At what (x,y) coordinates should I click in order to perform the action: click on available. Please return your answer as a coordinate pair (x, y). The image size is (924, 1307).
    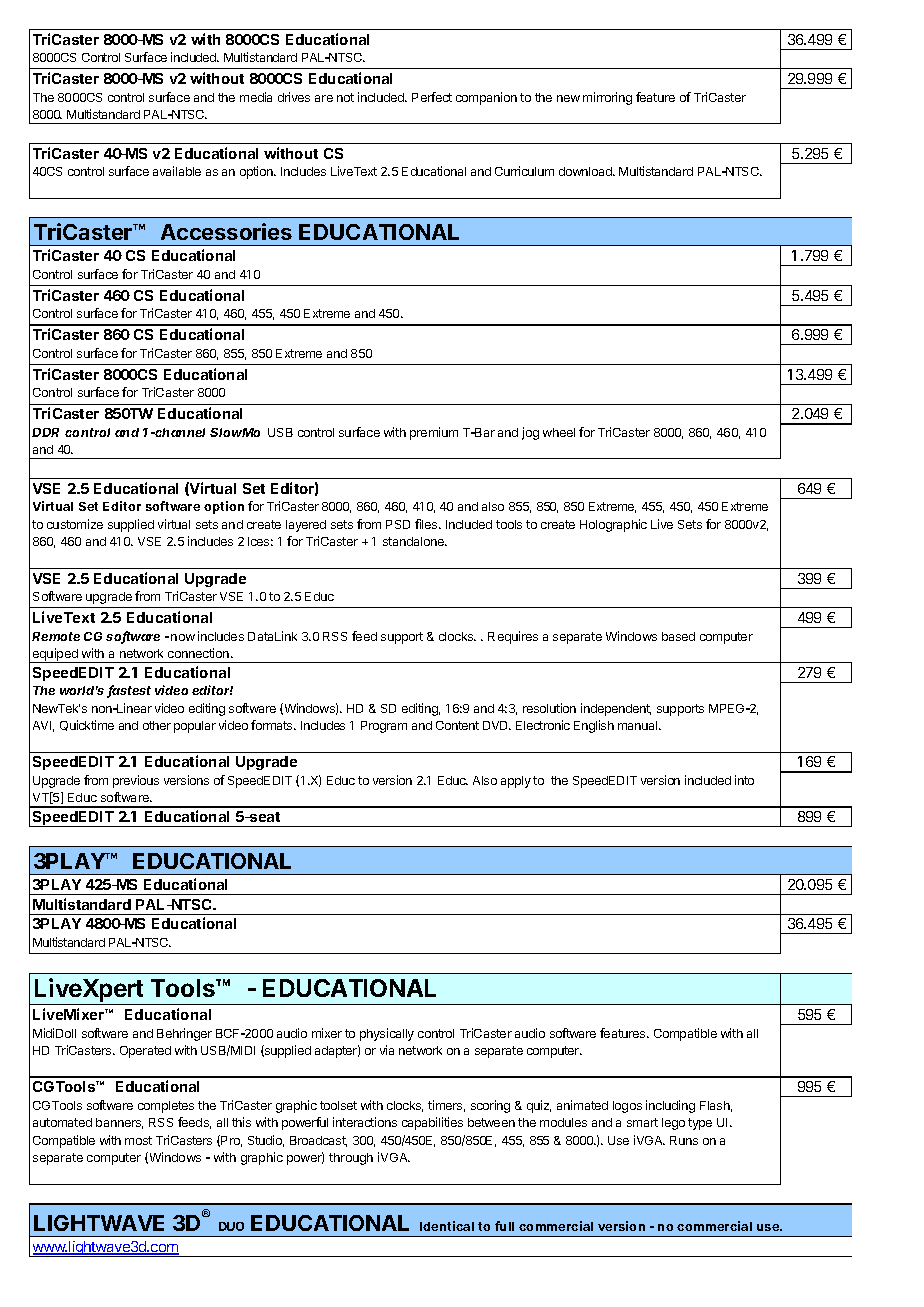
    Looking at the image, I should click on (177, 171).
